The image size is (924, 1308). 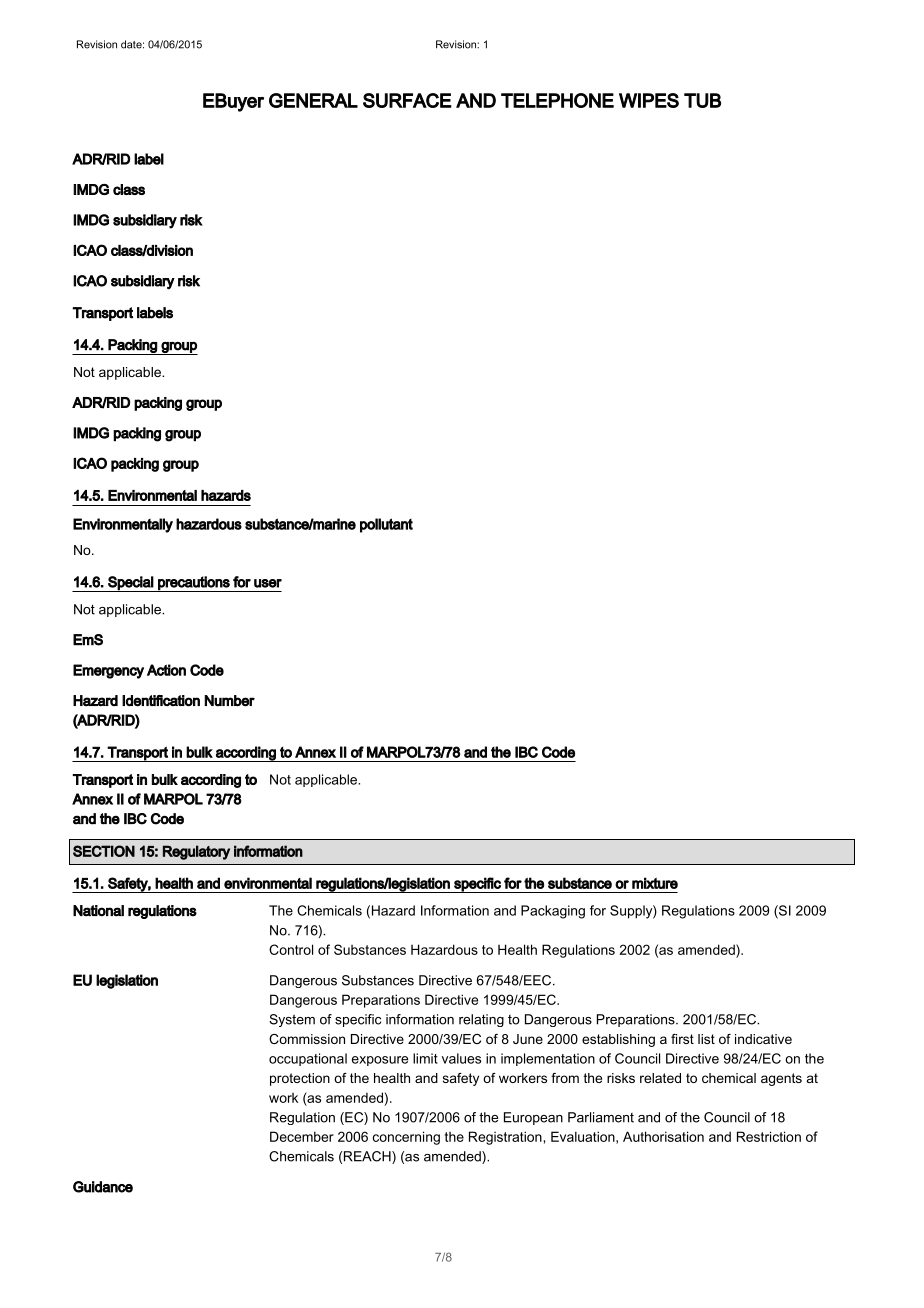 I want to click on pollutant, so click(x=386, y=525).
